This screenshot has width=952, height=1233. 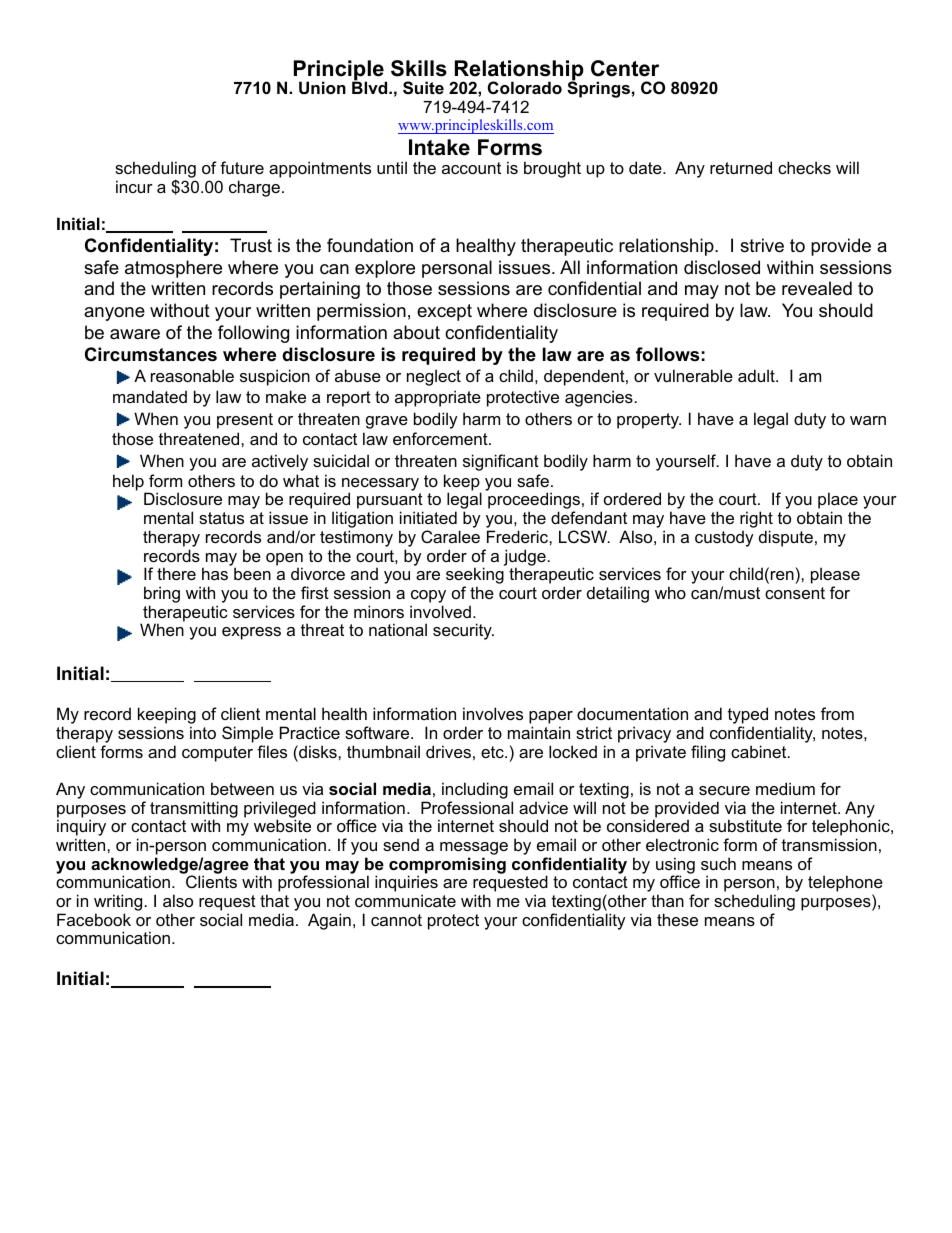 What do you see at coordinates (795, 593) in the screenshot?
I see `consent` at bounding box center [795, 593].
